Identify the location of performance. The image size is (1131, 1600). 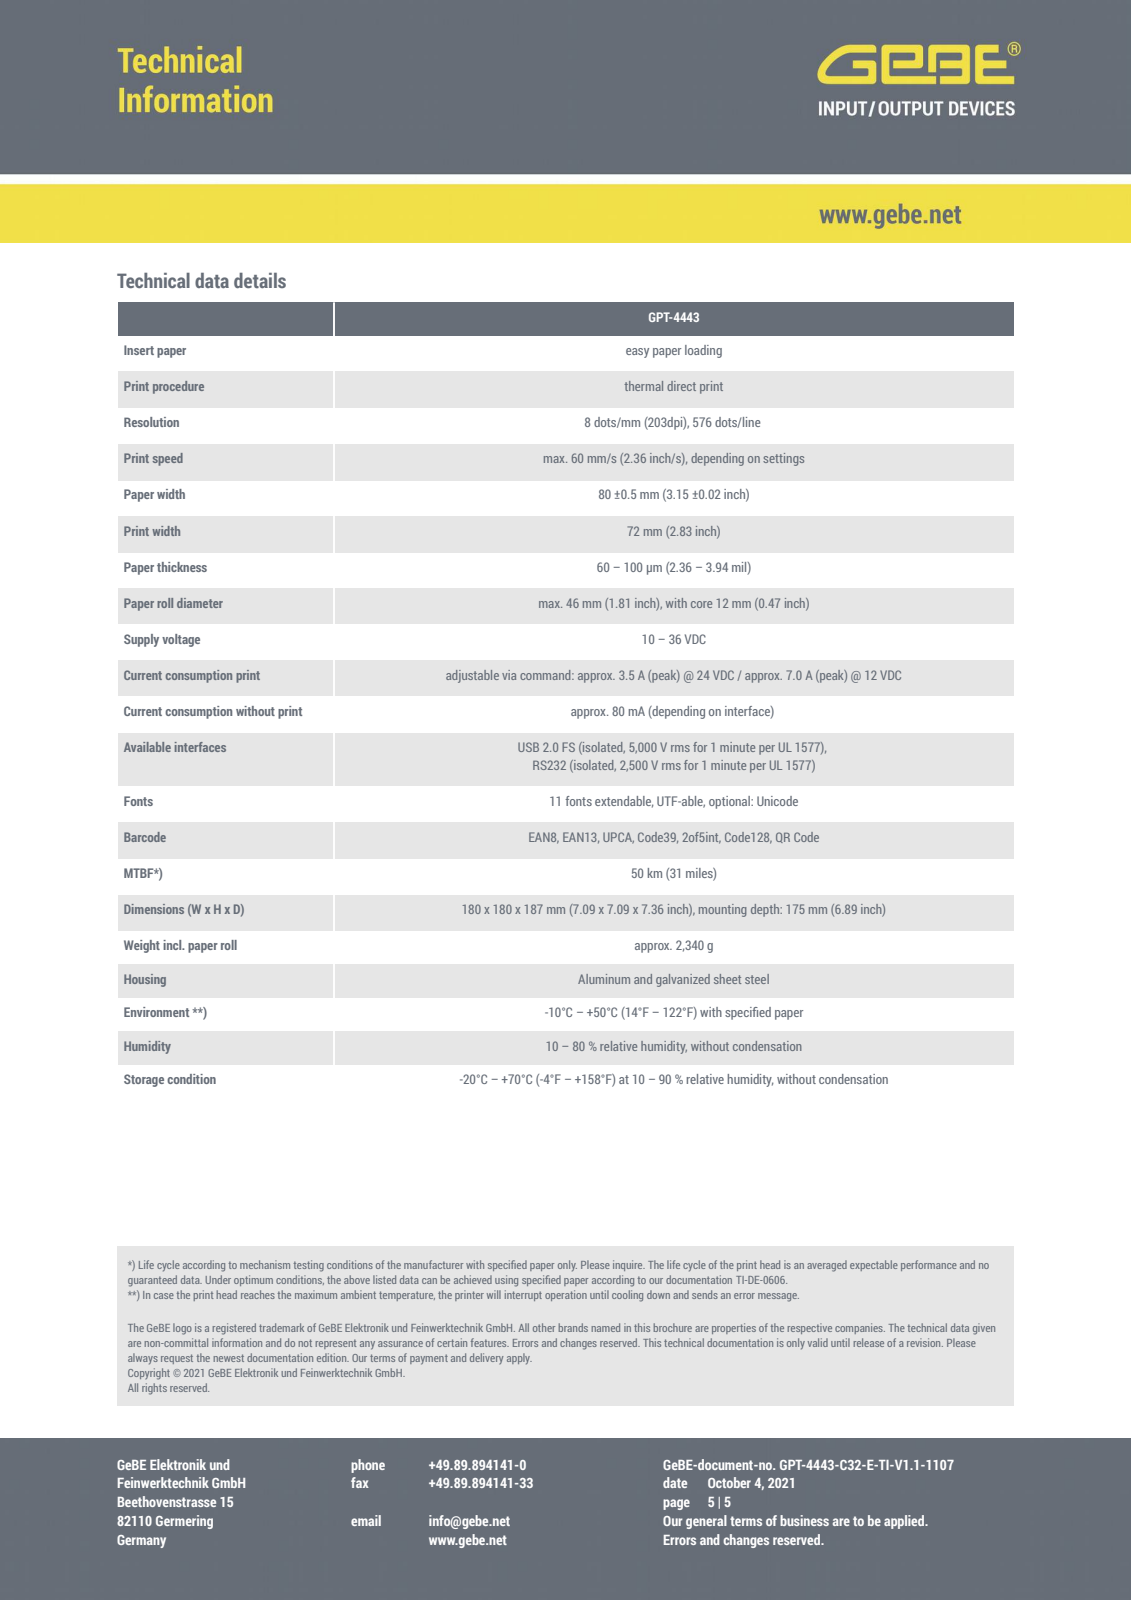
(929, 1265).
